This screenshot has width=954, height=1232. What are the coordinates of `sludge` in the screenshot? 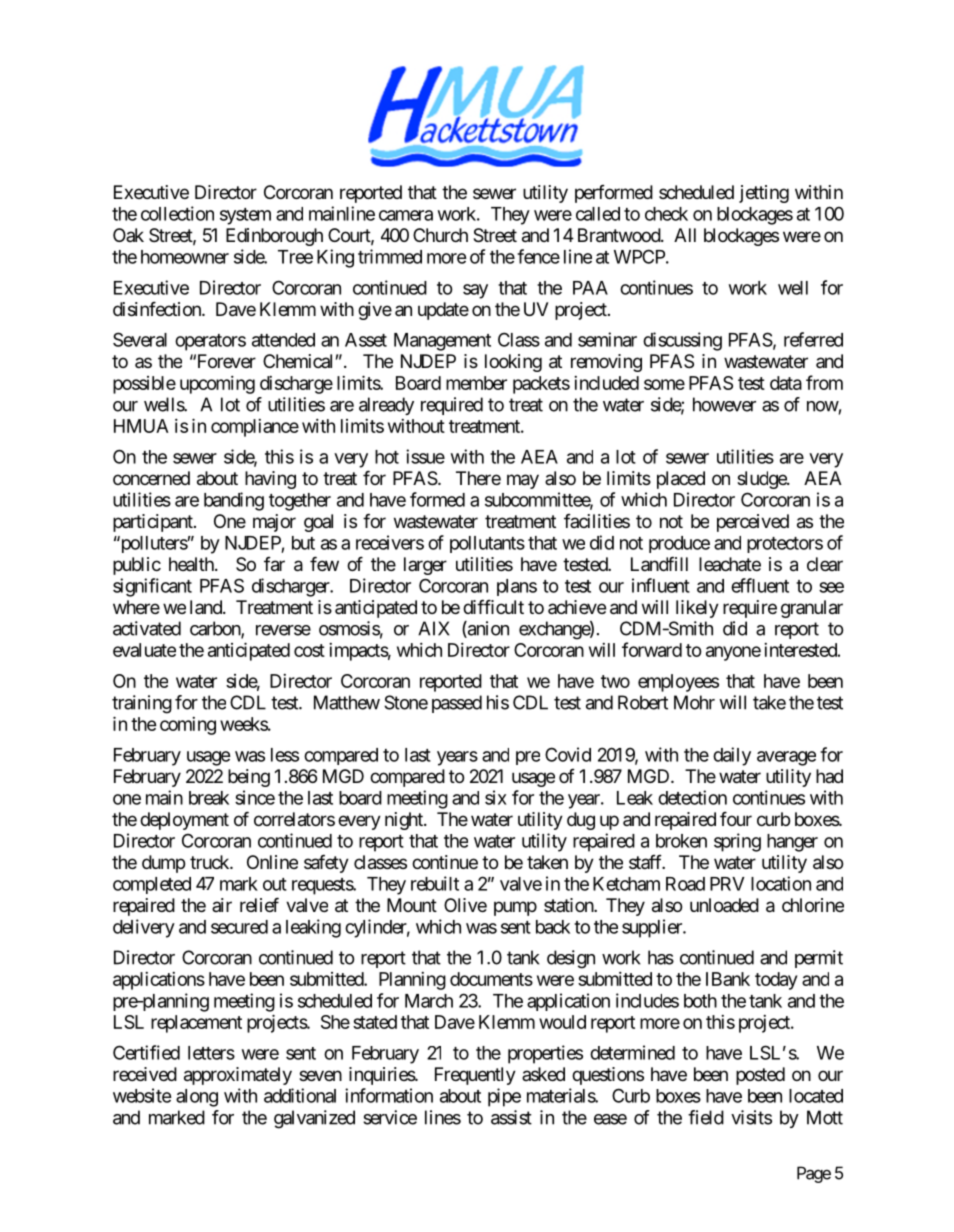 It's located at (762, 480).
